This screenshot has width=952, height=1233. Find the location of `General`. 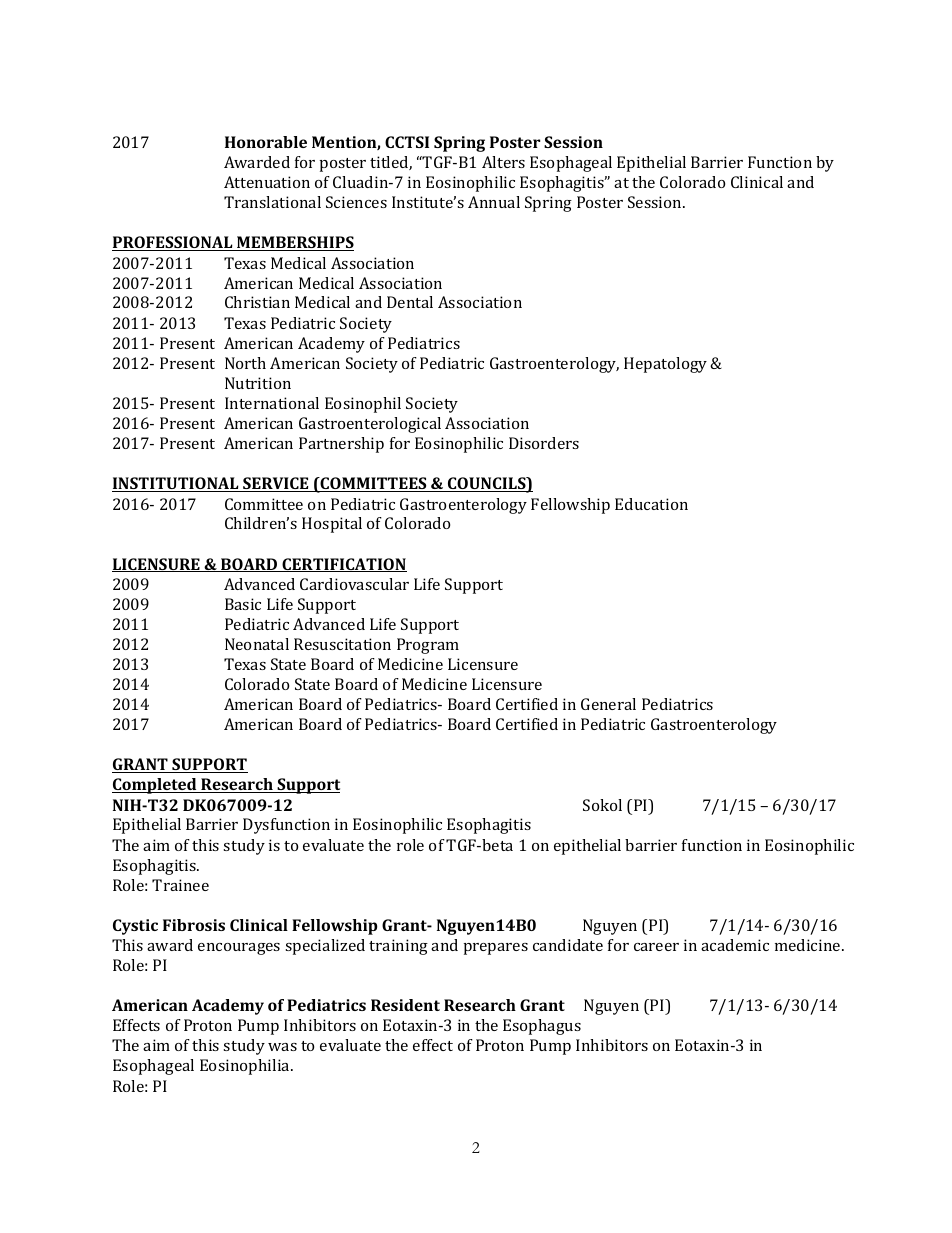

General is located at coordinates (608, 704).
